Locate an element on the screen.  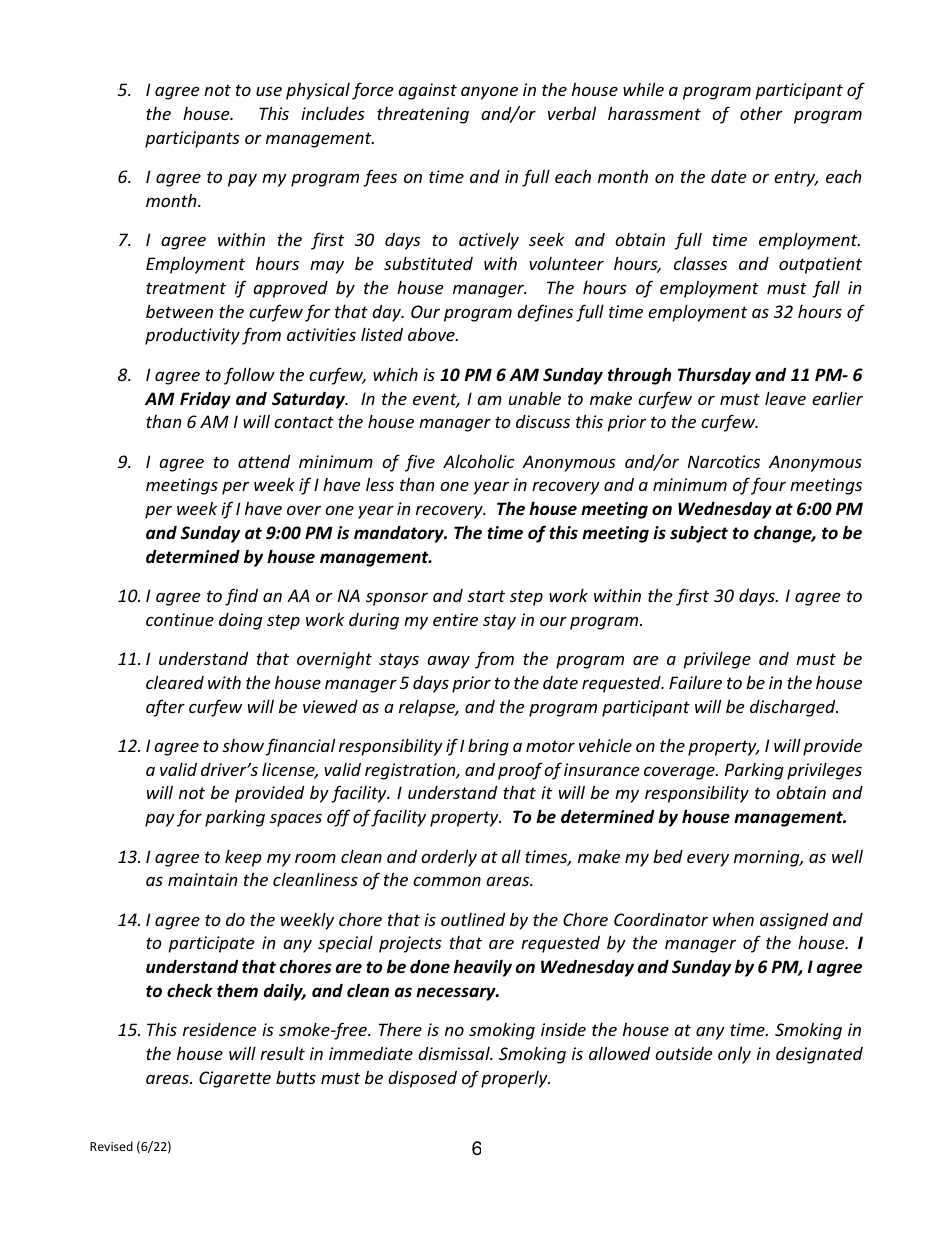
Thursday is located at coordinates (714, 376).
